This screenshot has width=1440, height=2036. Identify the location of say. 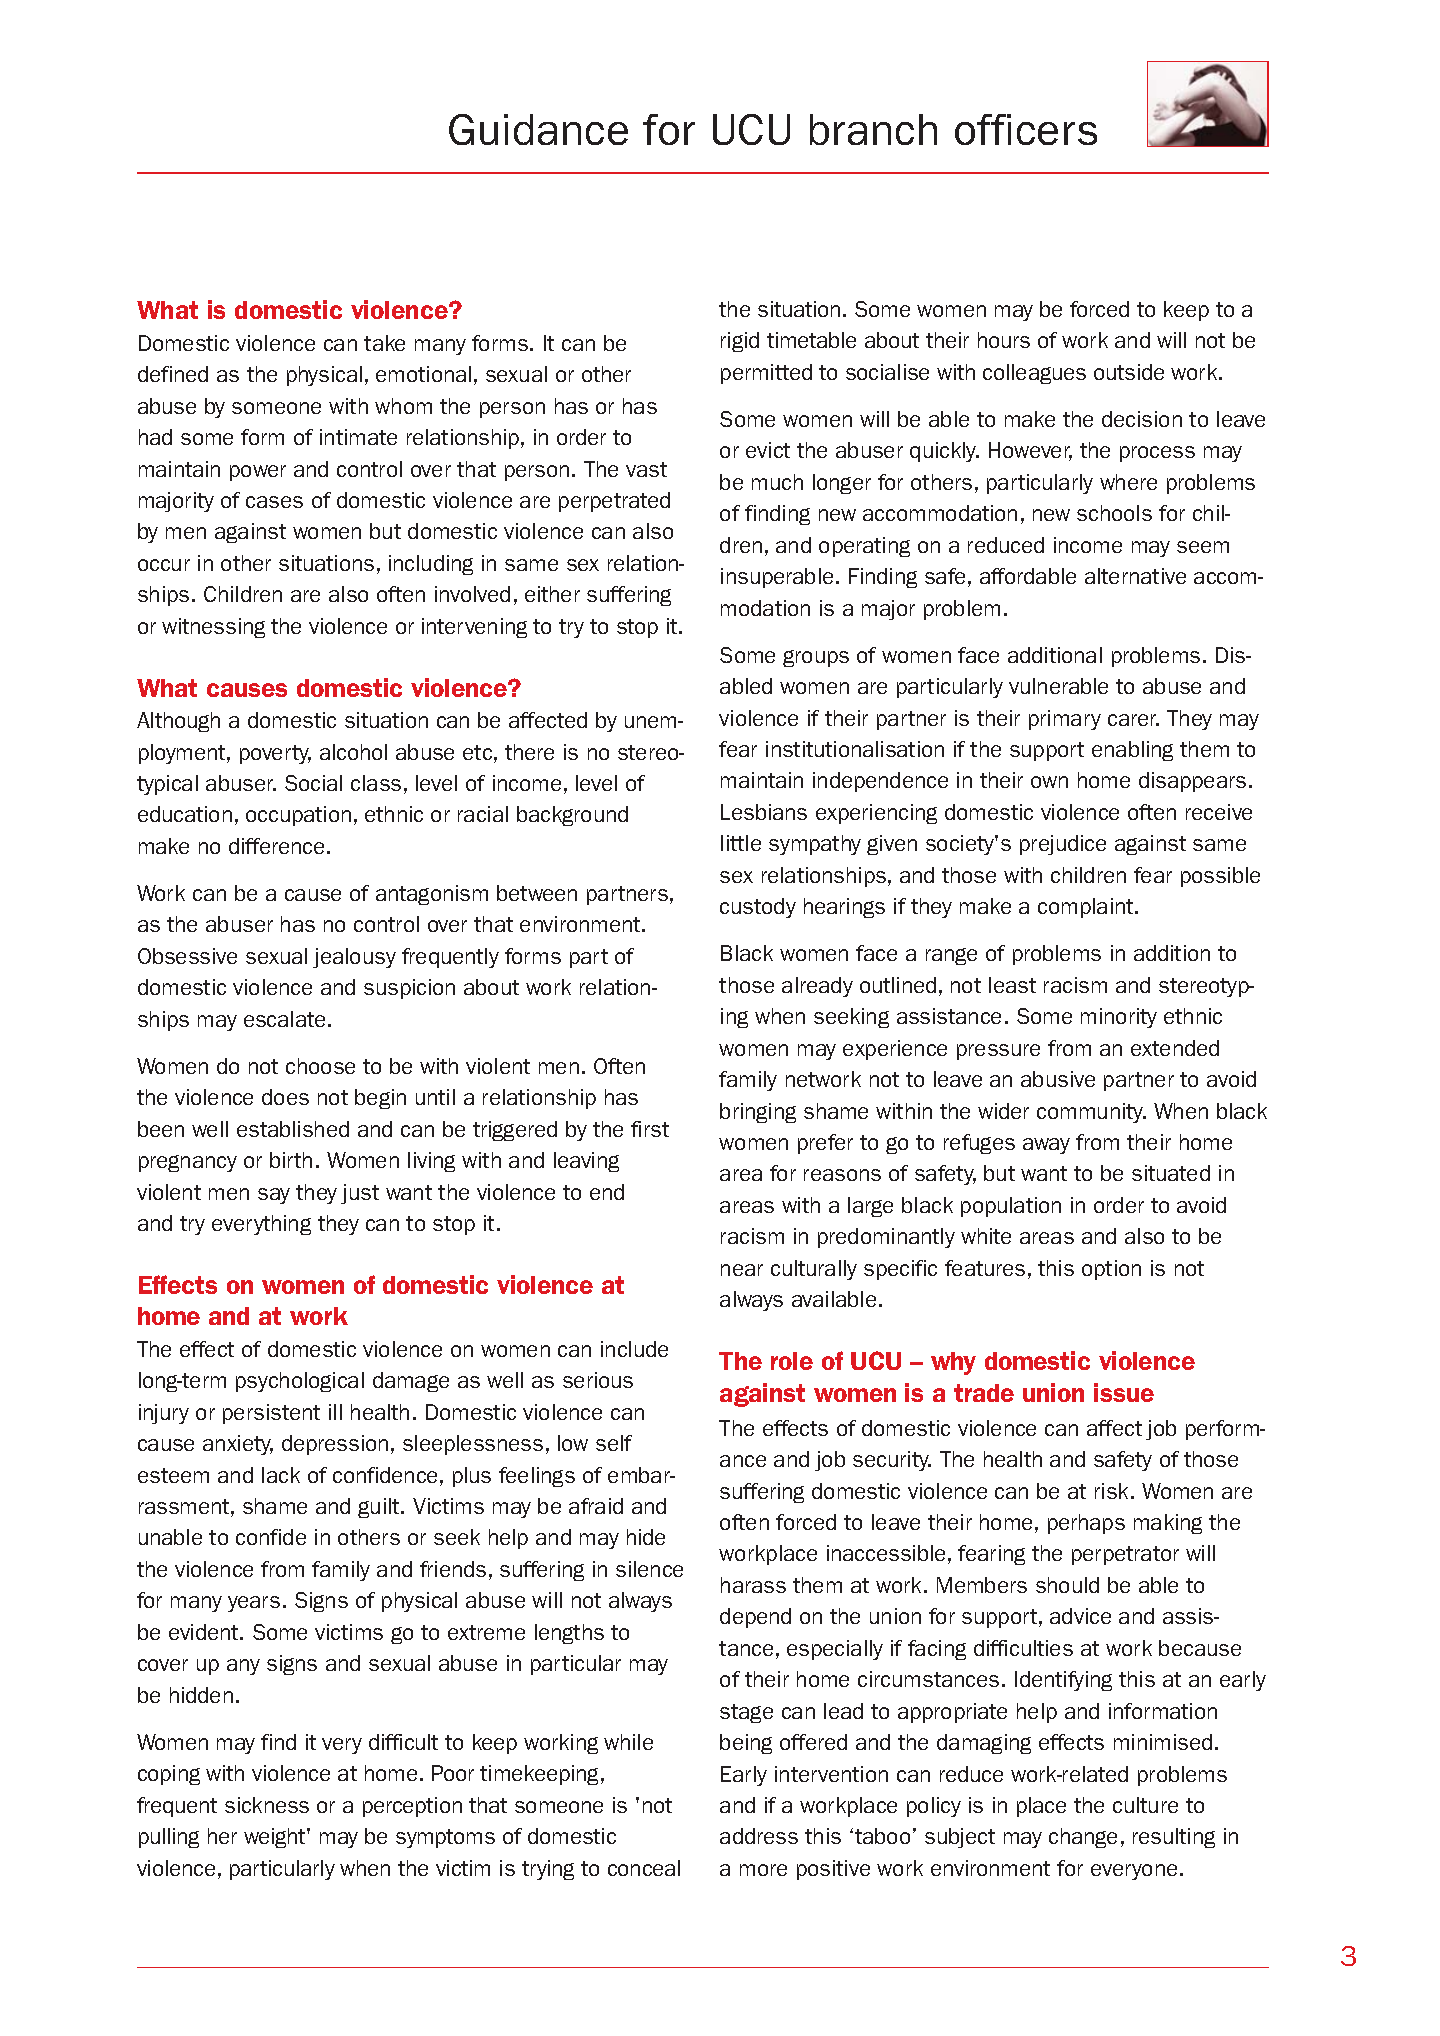
(274, 1196).
